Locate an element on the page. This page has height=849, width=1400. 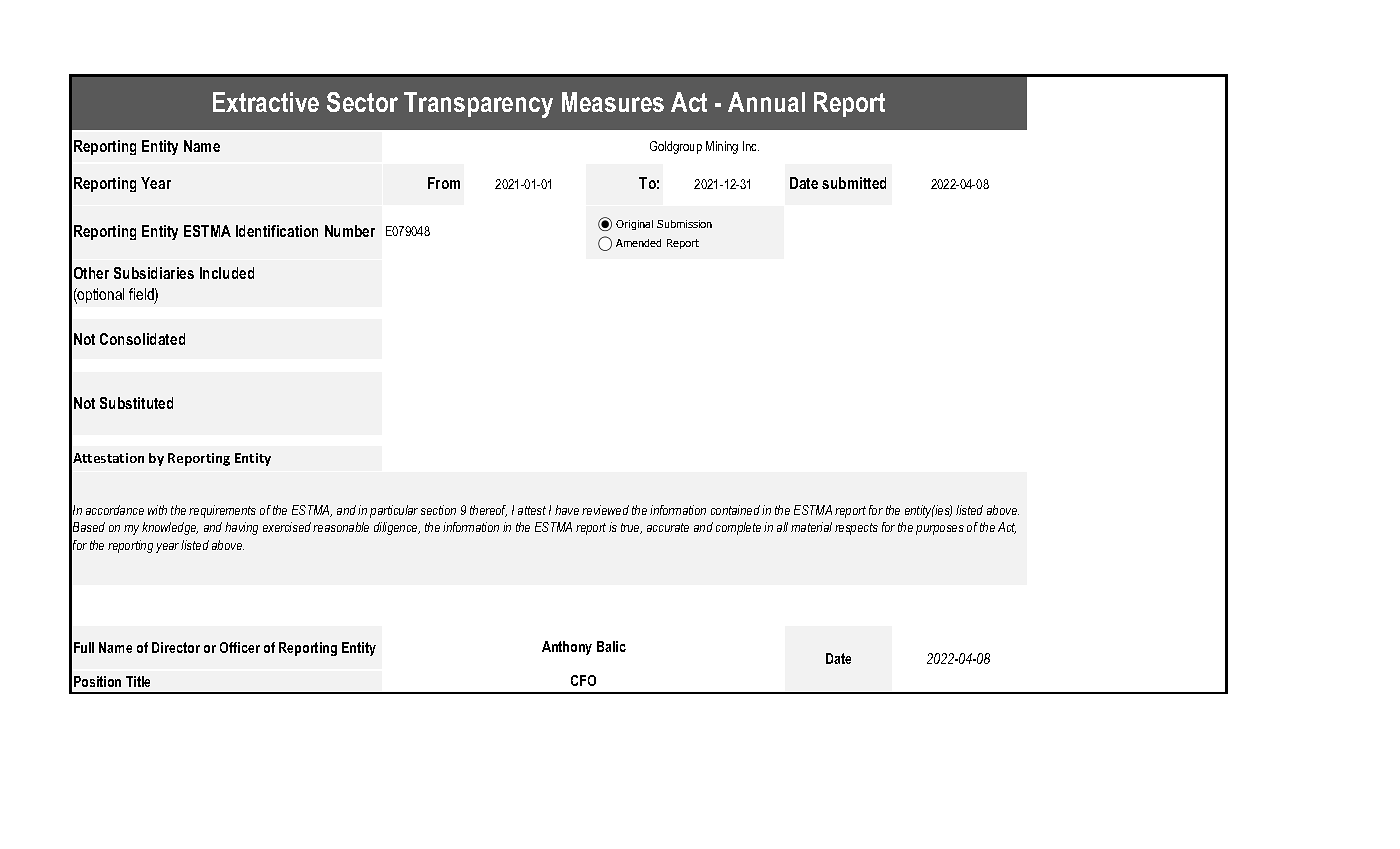
Substituted is located at coordinates (136, 403).
